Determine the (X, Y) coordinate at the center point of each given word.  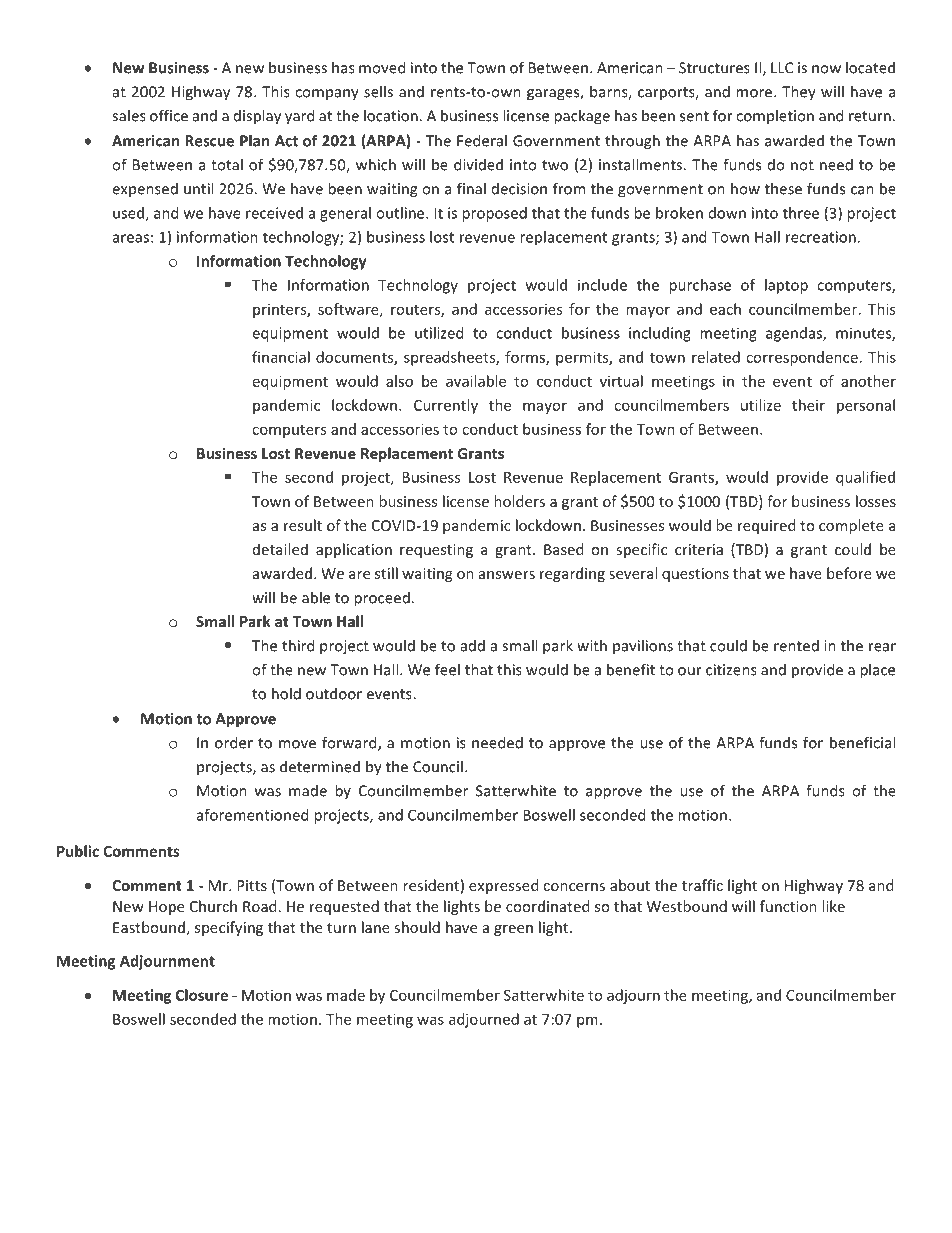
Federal (482, 140)
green (513, 930)
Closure (202, 995)
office (169, 115)
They (799, 93)
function (788, 906)
